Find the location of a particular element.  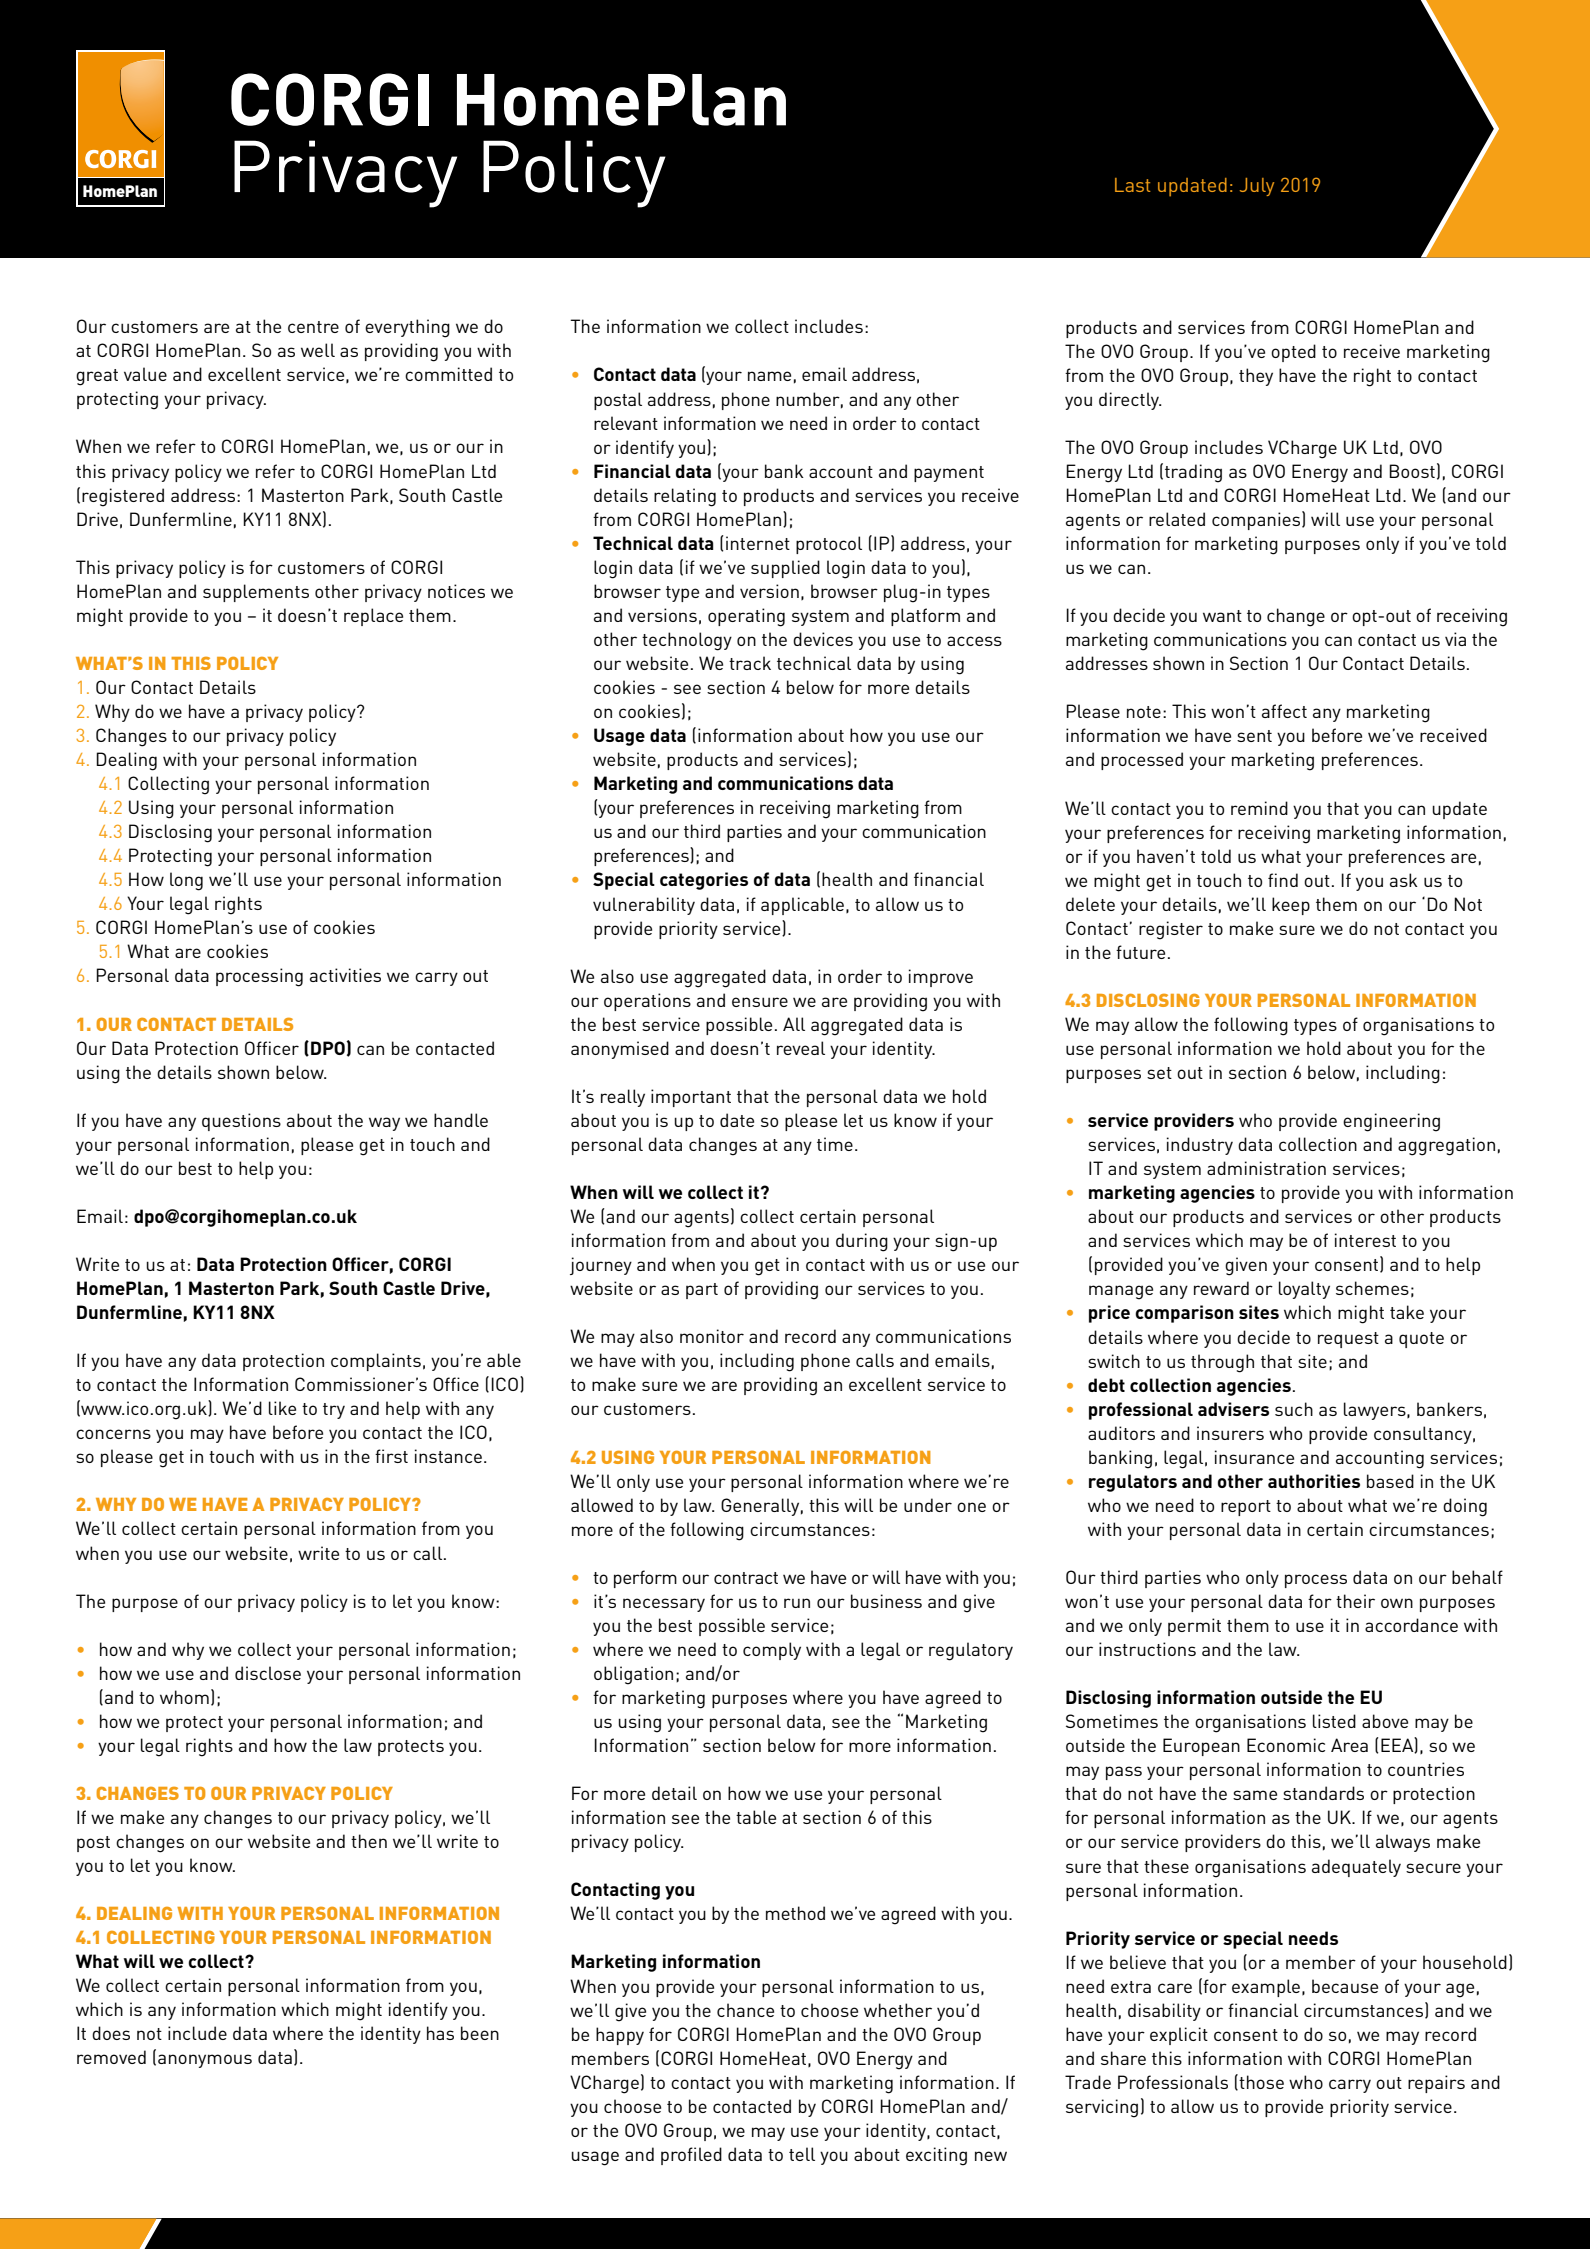

administration is located at coordinates (1266, 1168).
